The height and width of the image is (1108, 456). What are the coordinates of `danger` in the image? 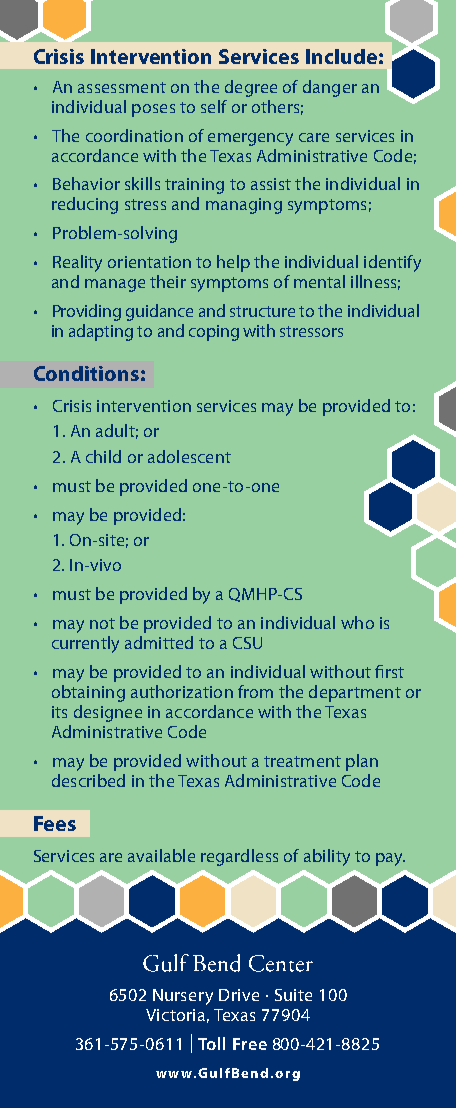 It's located at (330, 88).
